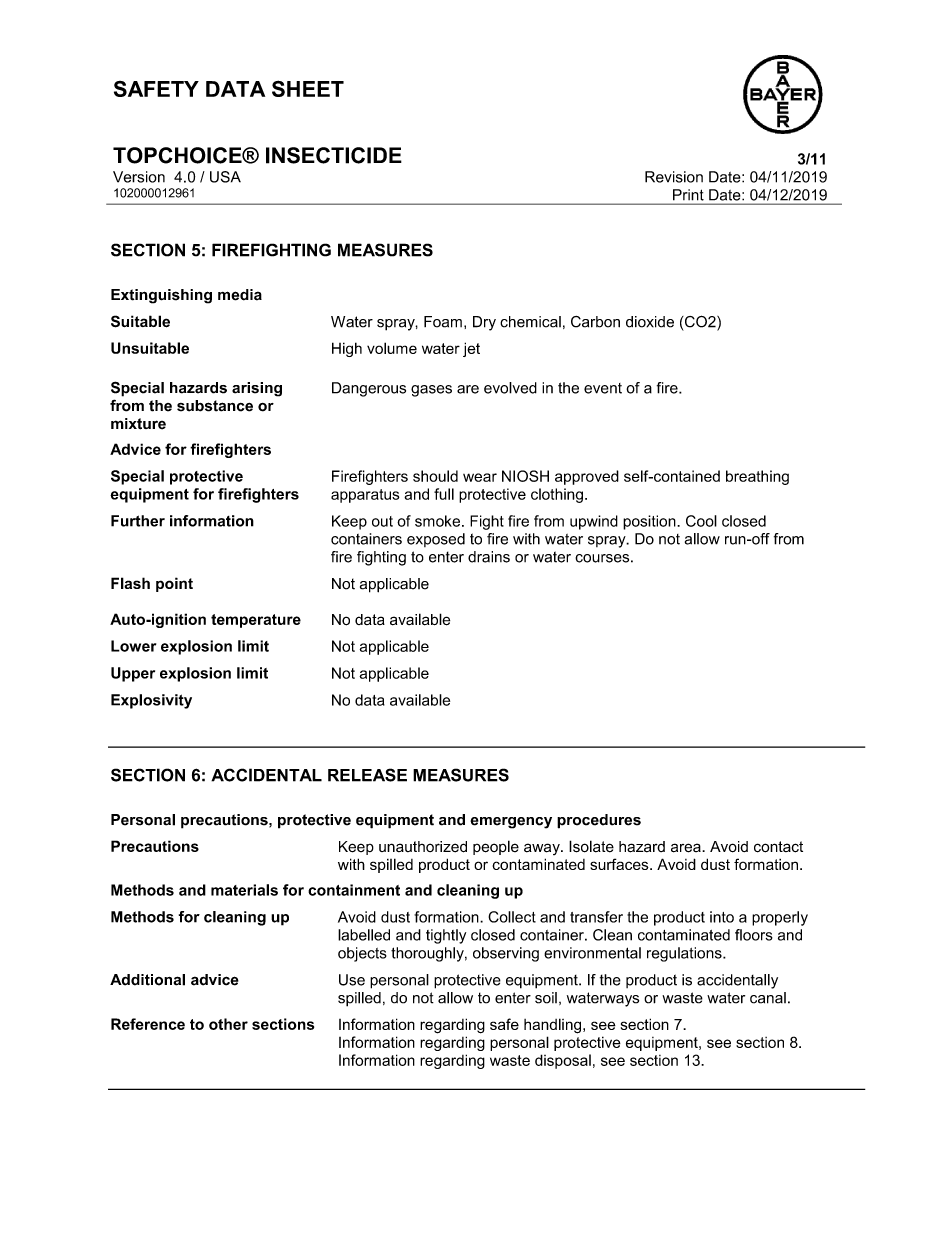 The height and width of the image is (1233, 952). Describe the element at coordinates (489, 557) in the image. I see `drains` at that location.
